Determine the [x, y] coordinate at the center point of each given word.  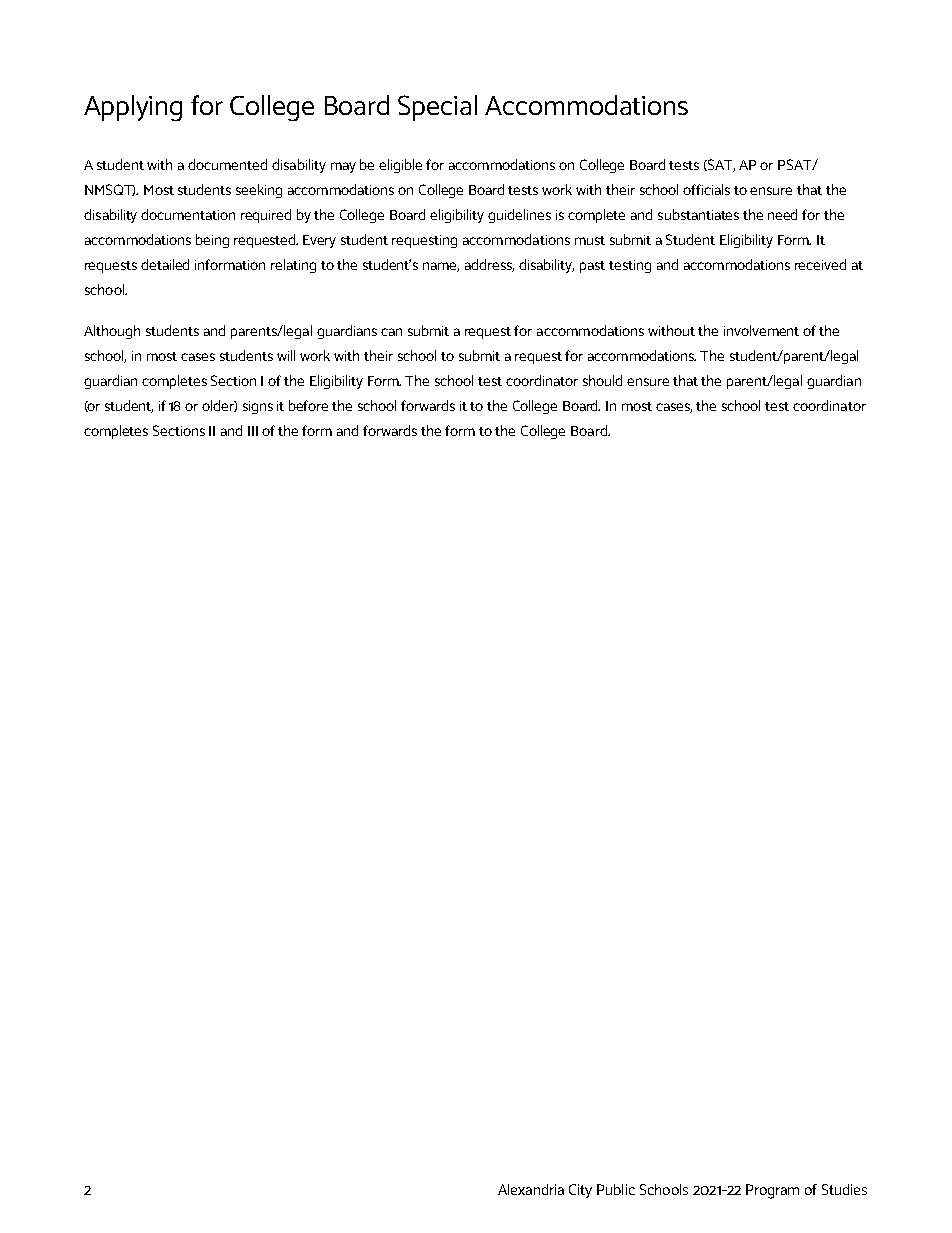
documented [227, 164]
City [580, 1191]
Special [437, 108]
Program [772, 1191]
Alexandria [531, 1189]
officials [706, 189]
